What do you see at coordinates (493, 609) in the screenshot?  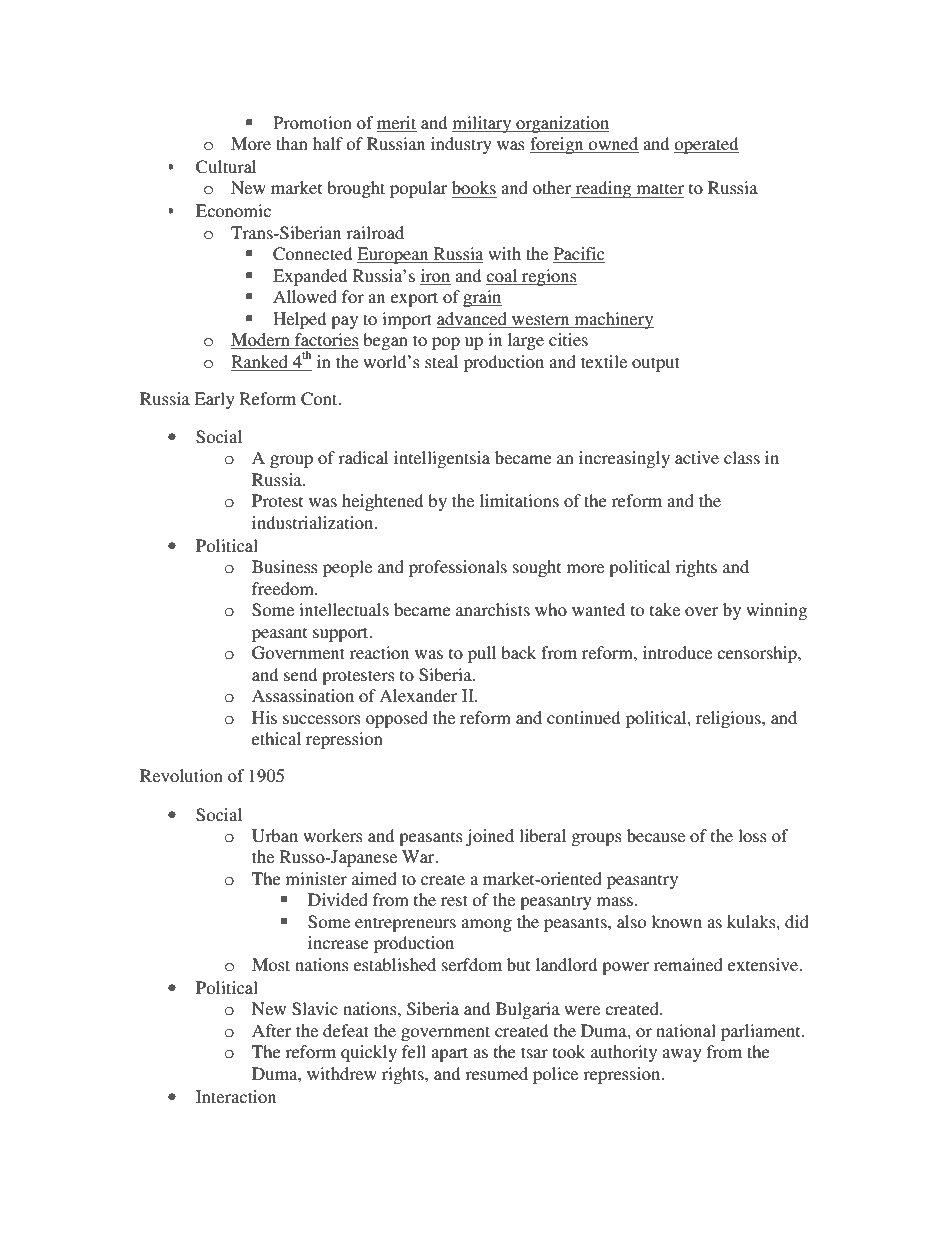 I see `anarchists` at bounding box center [493, 609].
